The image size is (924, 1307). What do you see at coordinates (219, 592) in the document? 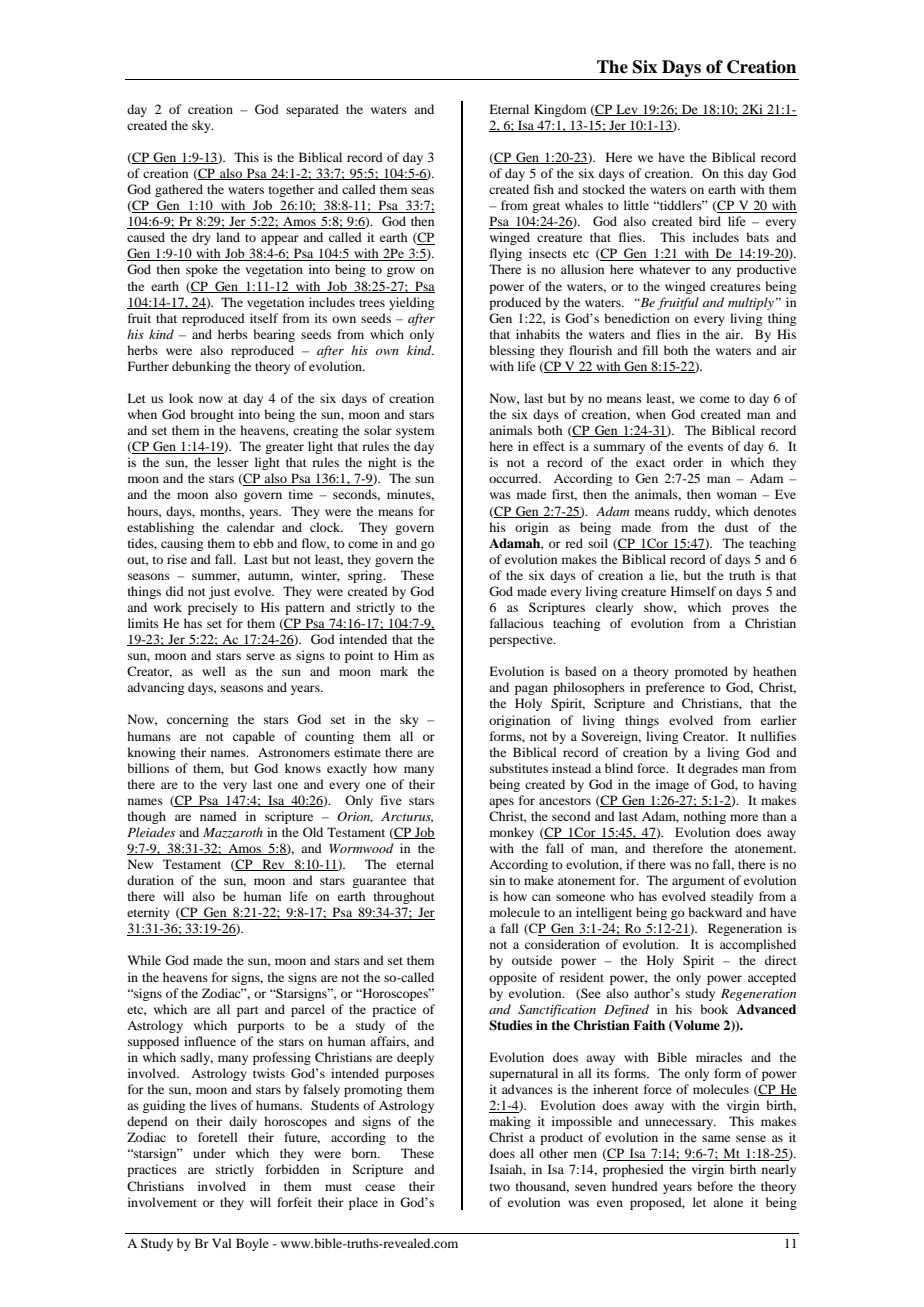
I see `just` at bounding box center [219, 592].
